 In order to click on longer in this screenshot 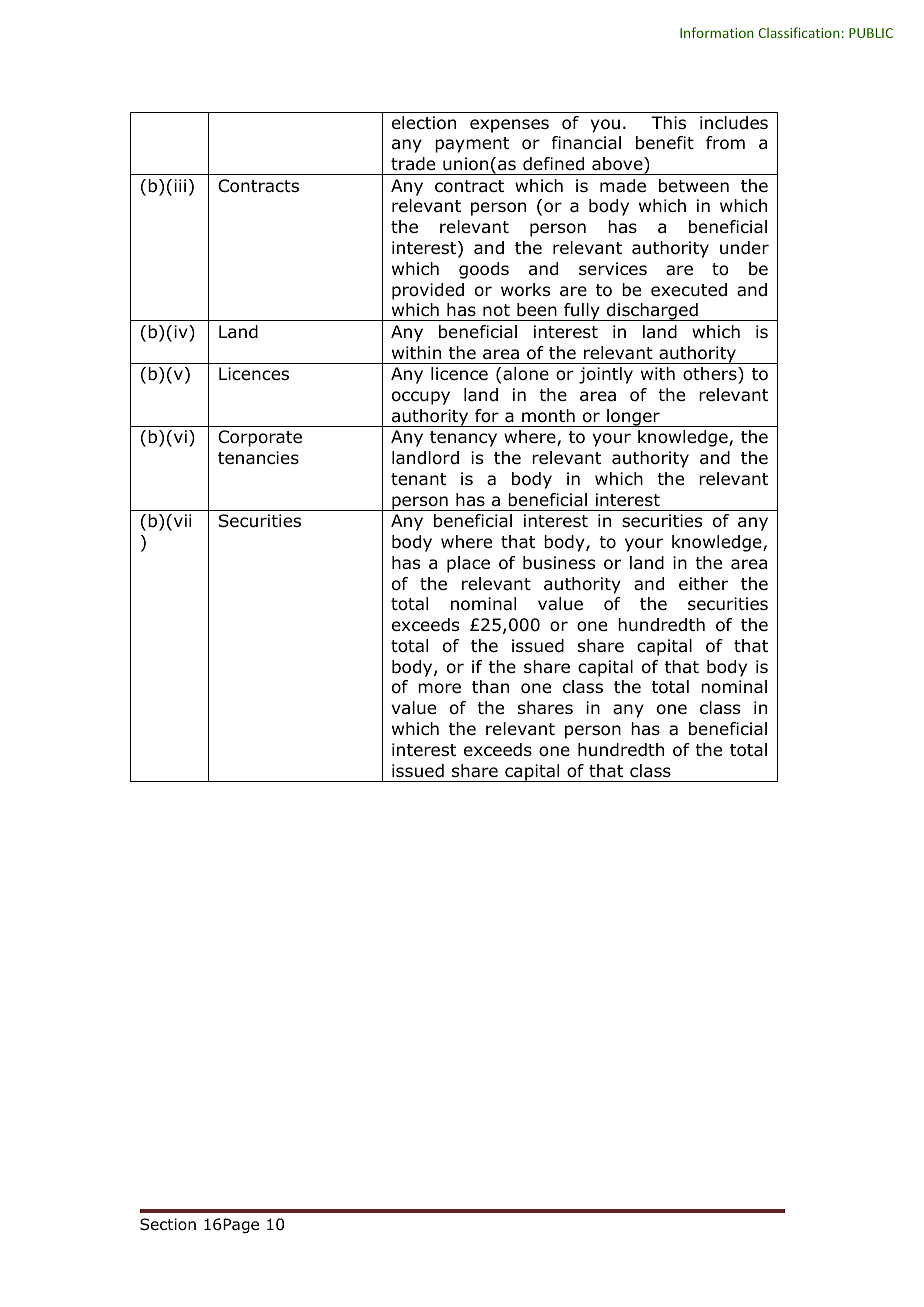, I will do `click(633, 418)`.
